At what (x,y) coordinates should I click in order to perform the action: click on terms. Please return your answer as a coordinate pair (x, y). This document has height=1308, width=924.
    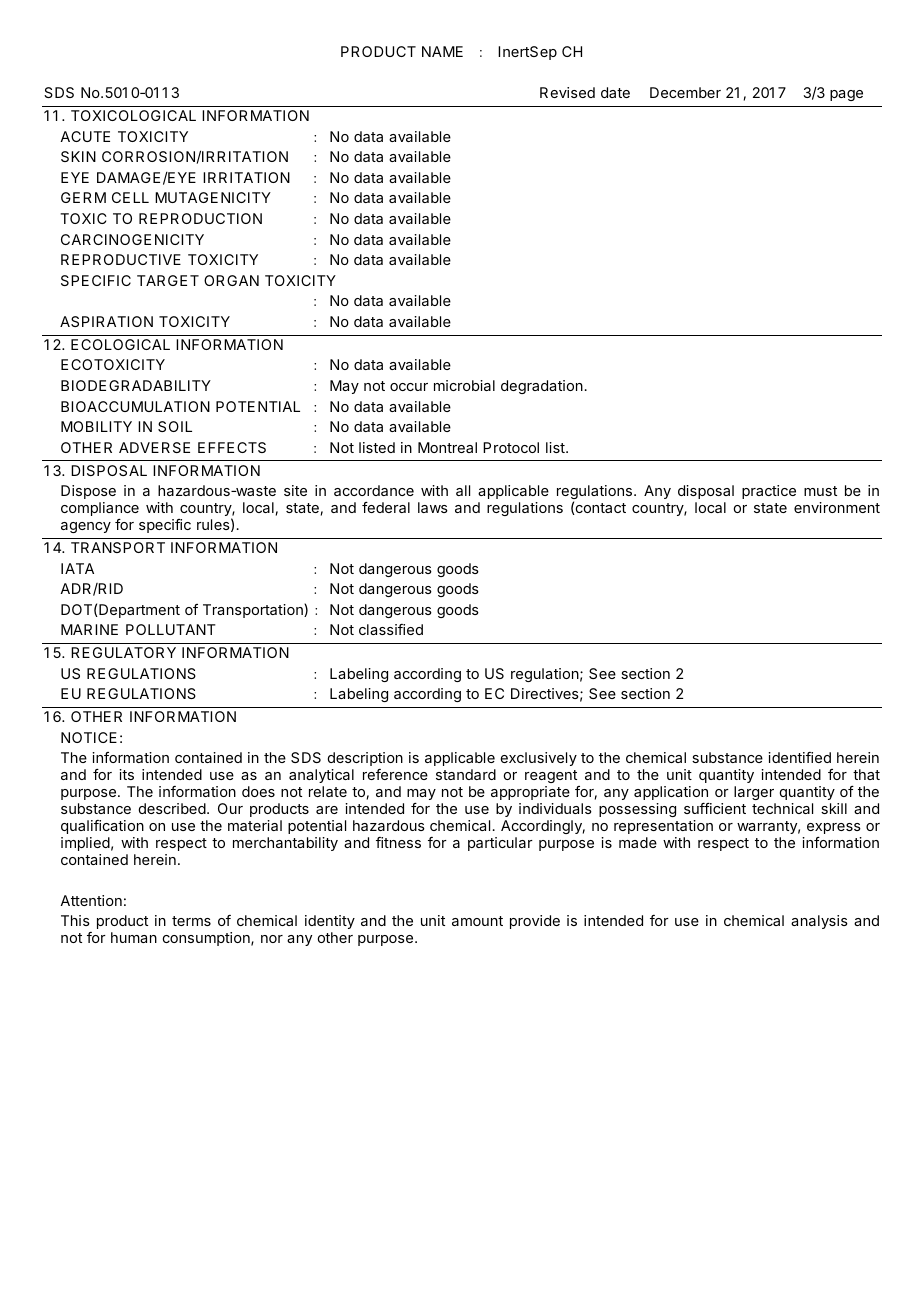
    Looking at the image, I should click on (191, 921).
